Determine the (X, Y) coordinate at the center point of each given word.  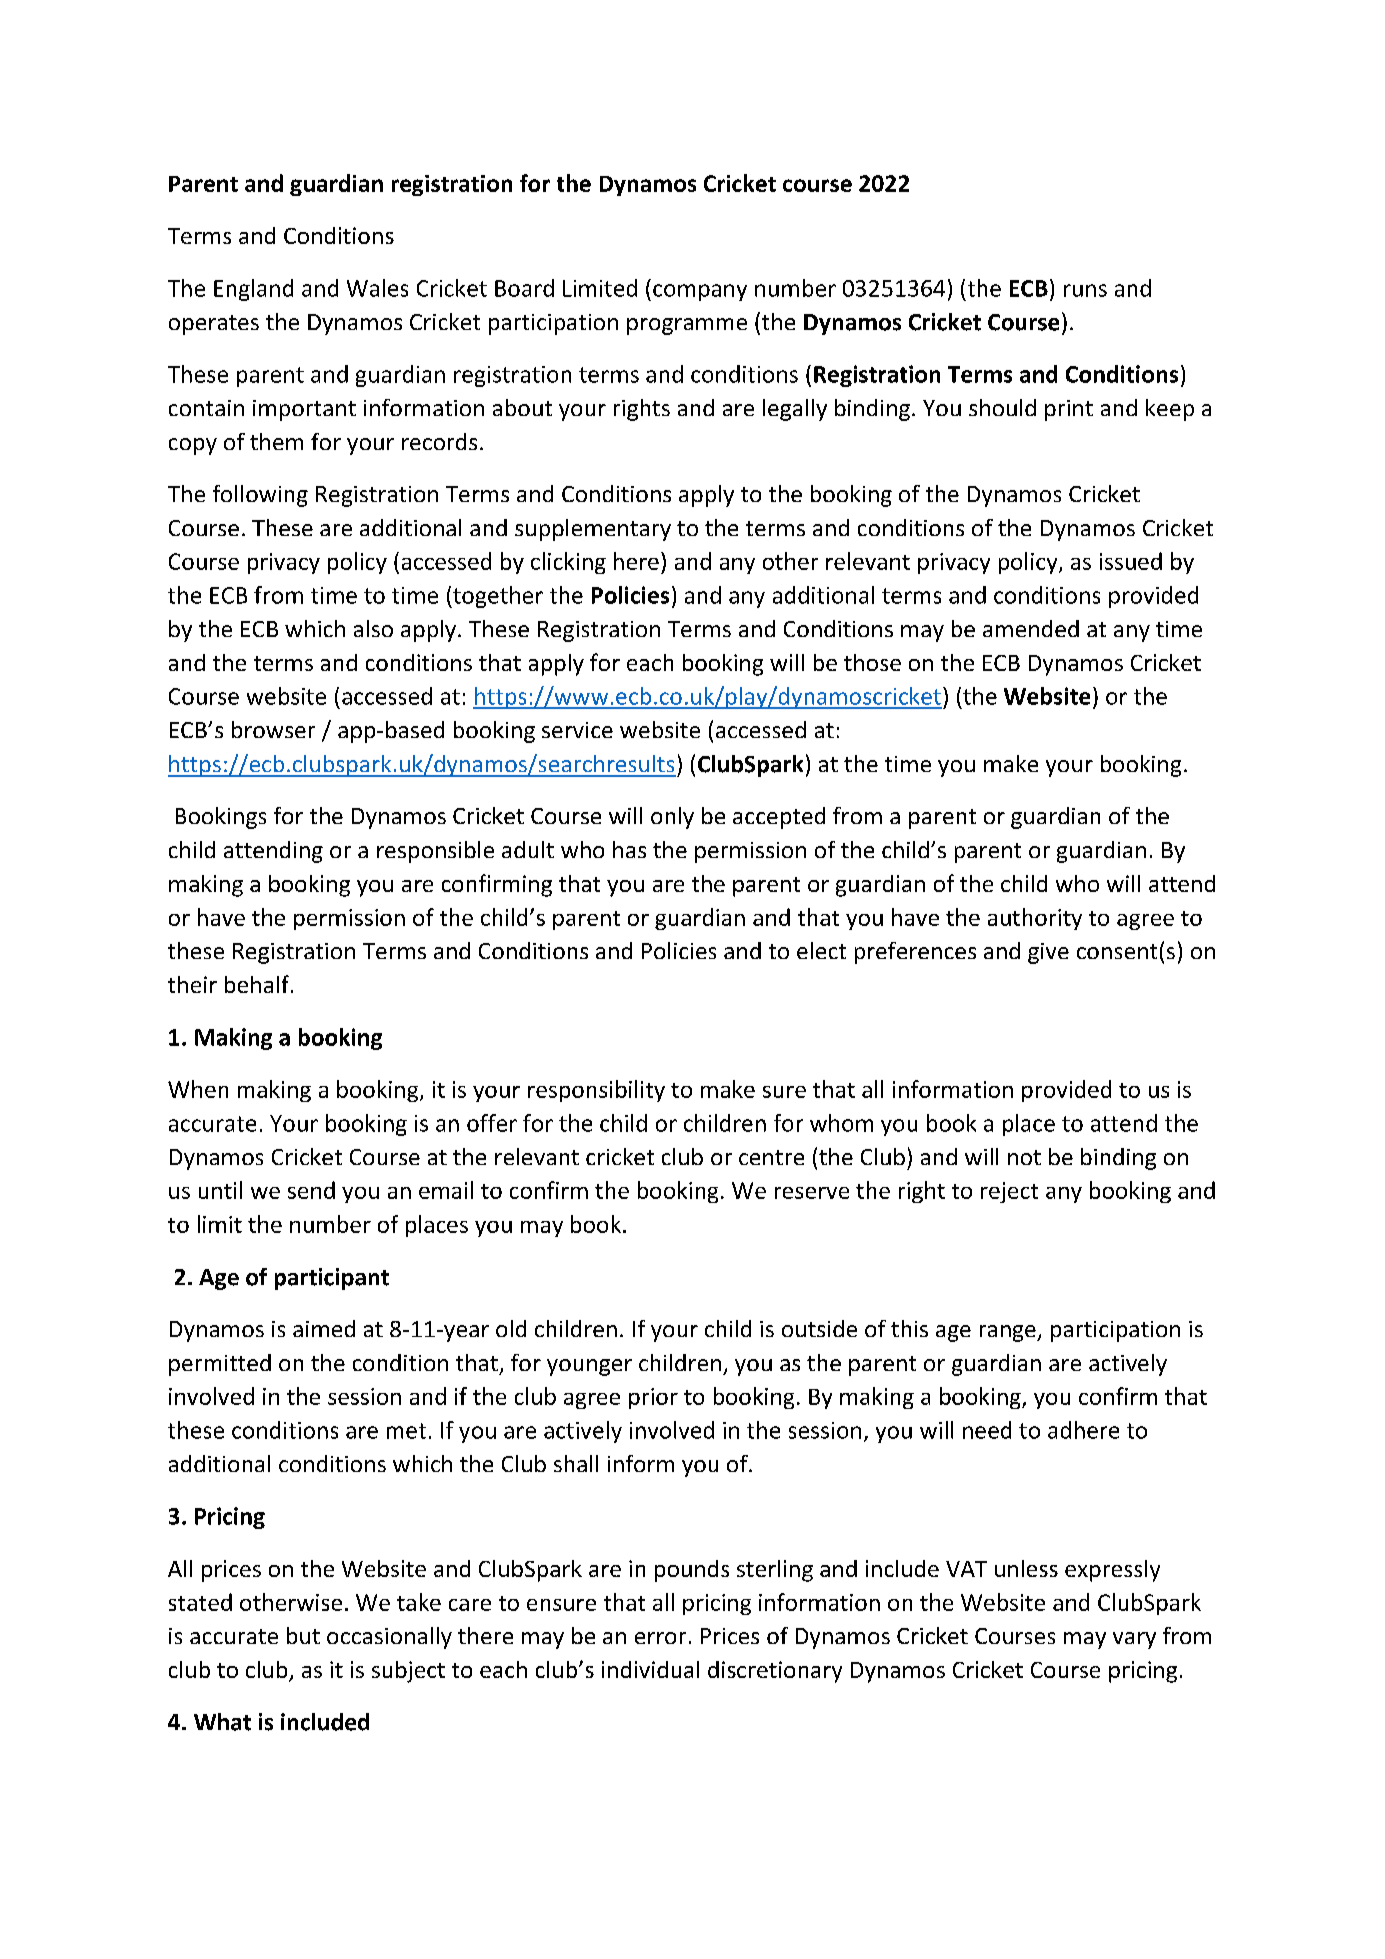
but (303, 1635)
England (253, 290)
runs (1085, 290)
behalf (257, 984)
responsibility (596, 1091)
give (1048, 953)
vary (1134, 1640)
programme (687, 326)
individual (650, 1669)
